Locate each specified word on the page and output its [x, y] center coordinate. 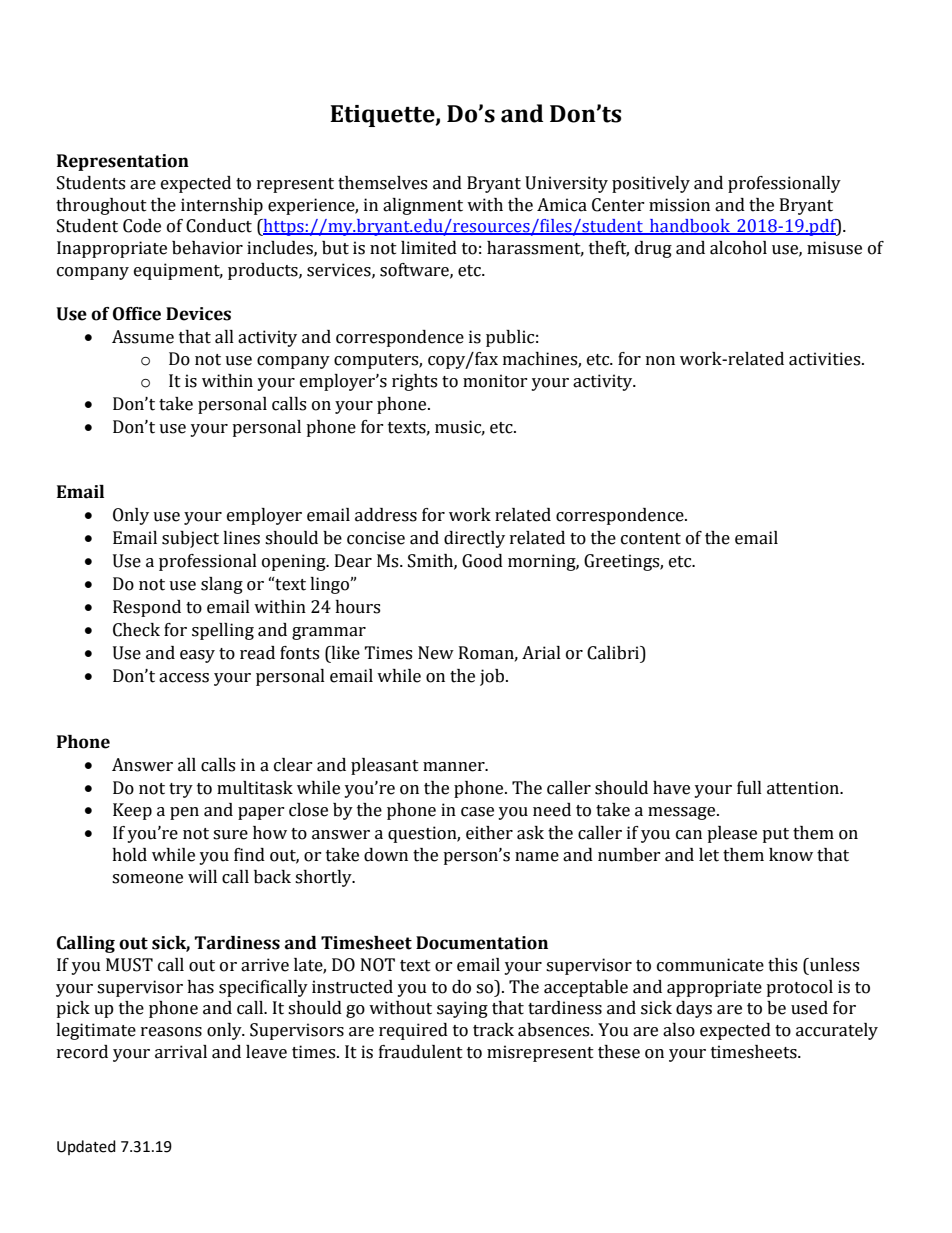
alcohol [738, 248]
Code [142, 226]
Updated [86, 1147]
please [732, 834]
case [477, 812]
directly [474, 539]
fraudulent [421, 1052]
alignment [423, 206]
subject [190, 539]
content [651, 539]
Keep [132, 811]
